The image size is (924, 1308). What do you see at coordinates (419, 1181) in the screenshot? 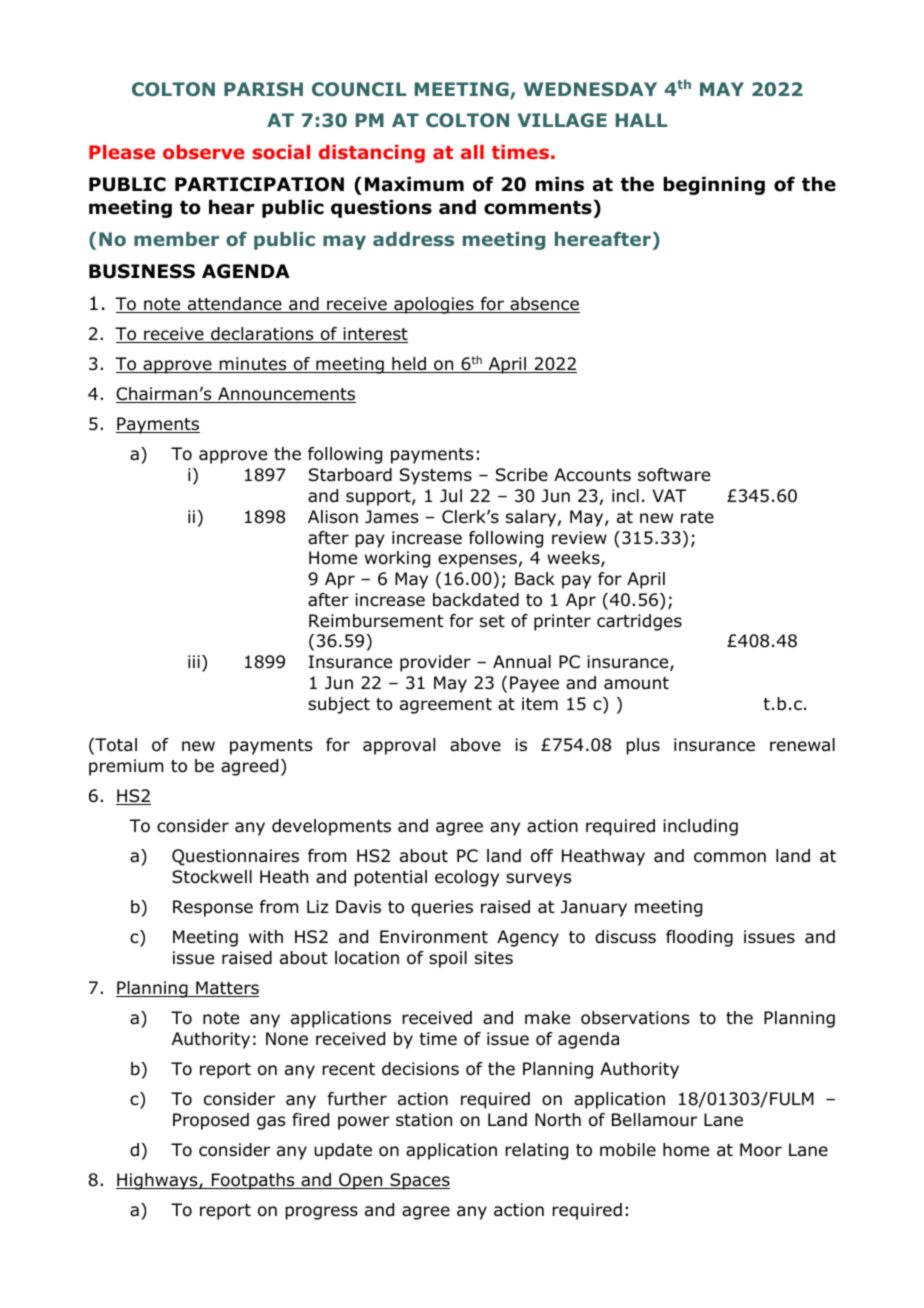
I see `Spaces` at bounding box center [419, 1181].
